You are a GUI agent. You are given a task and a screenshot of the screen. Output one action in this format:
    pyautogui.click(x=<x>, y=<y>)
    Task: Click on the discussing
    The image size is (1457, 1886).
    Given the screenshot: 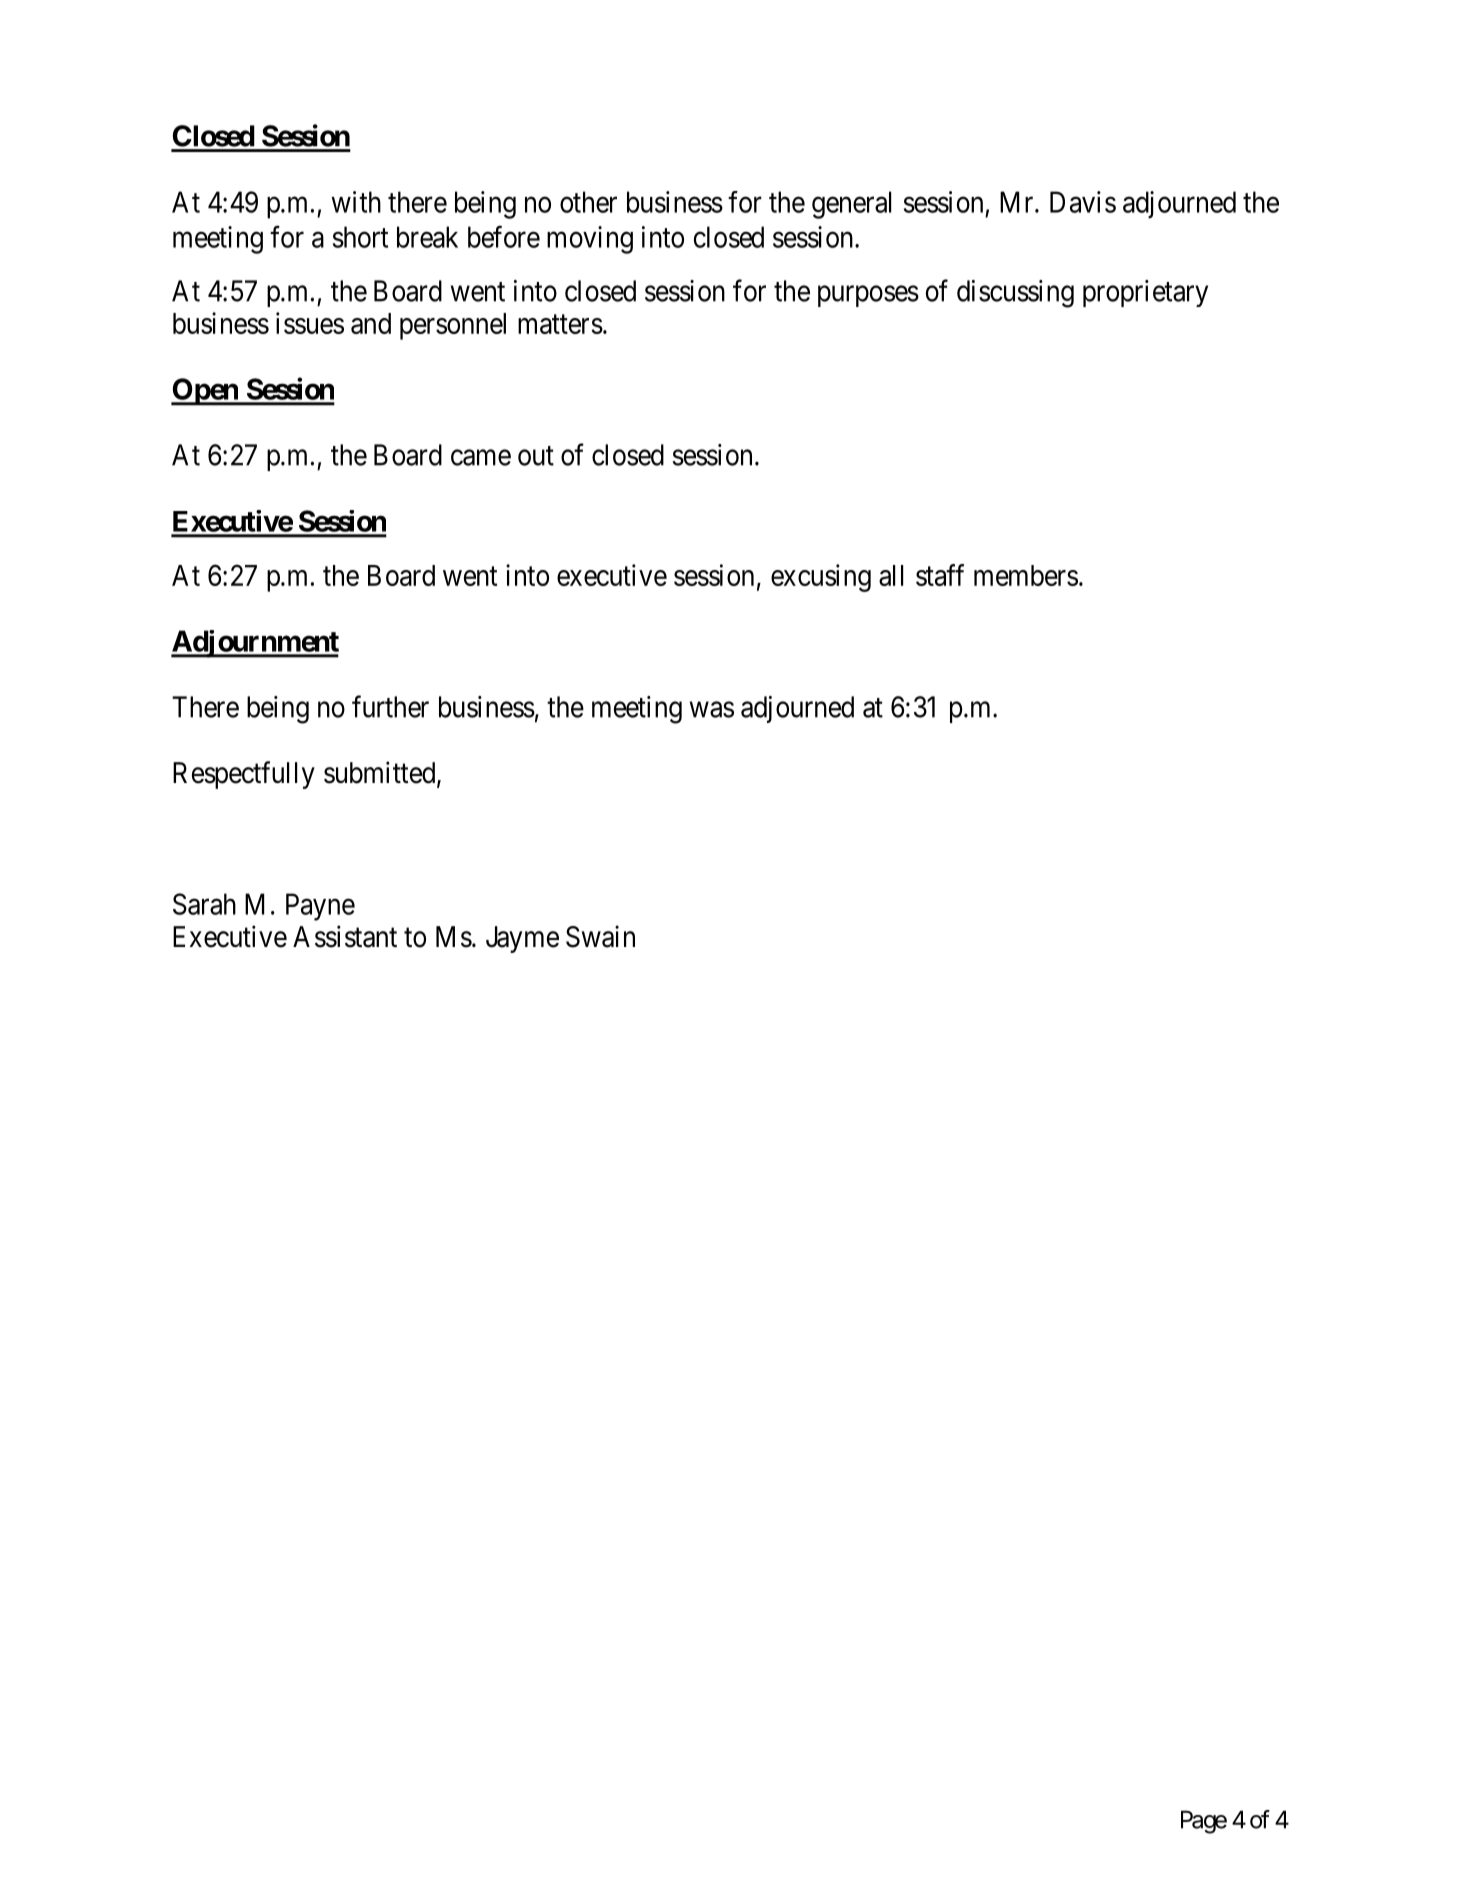 What is the action you would take?
    pyautogui.click(x=1015, y=294)
